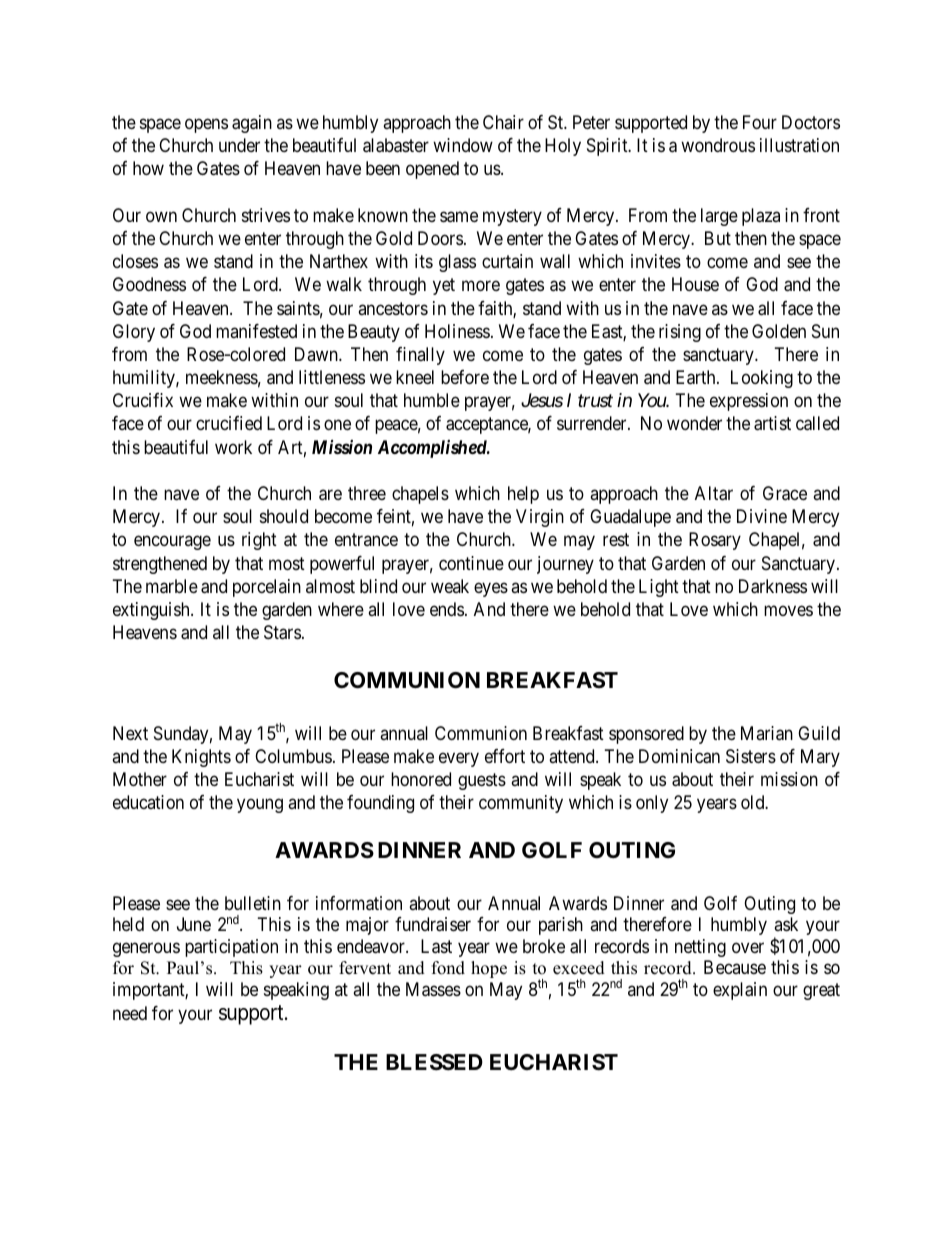 This screenshot has height=1233, width=952. Describe the element at coordinates (233, 447) in the screenshot. I see `work` at that location.
